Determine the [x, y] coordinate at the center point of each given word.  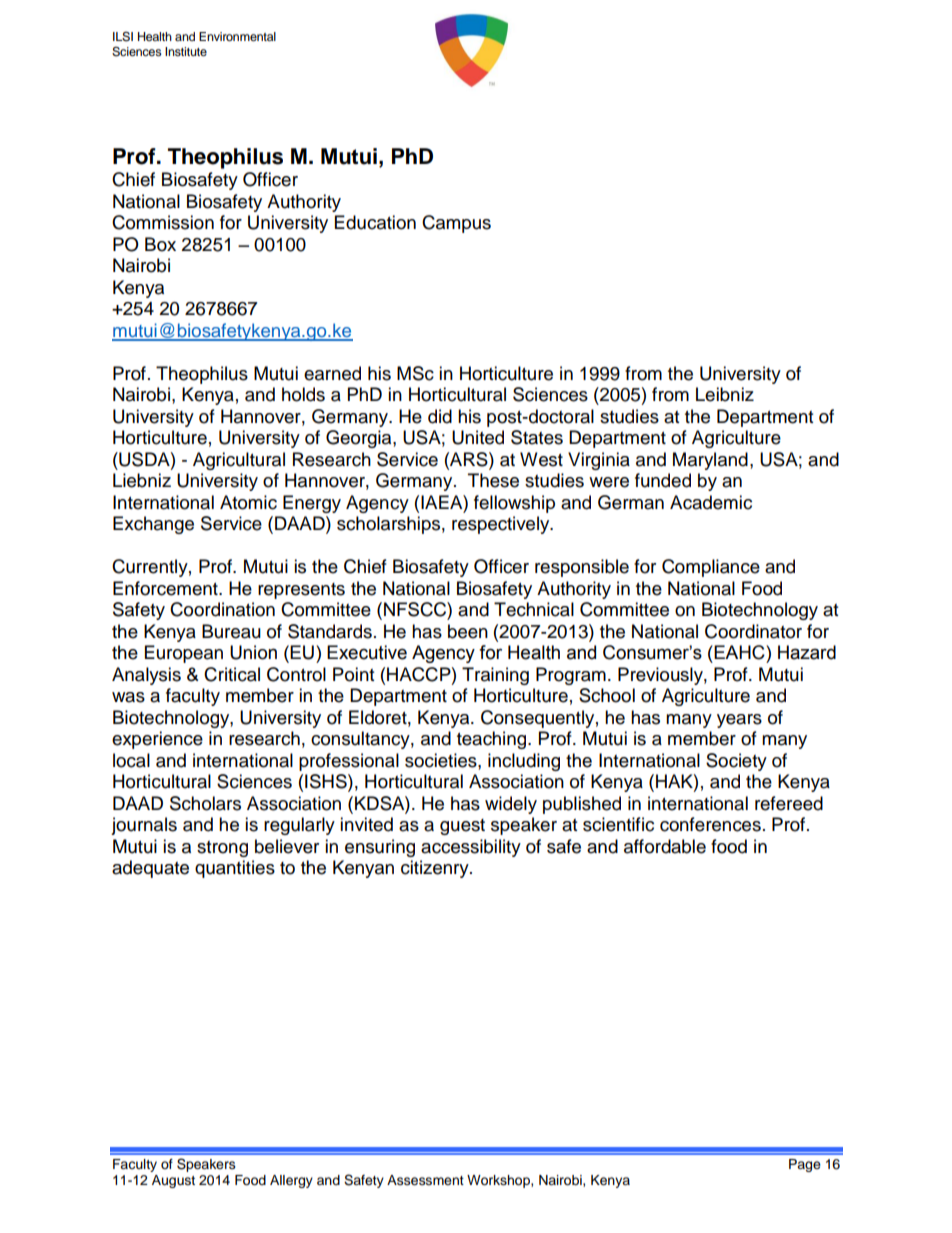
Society [736, 762]
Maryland [710, 461]
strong [222, 849]
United [478, 437]
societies [442, 760]
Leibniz [725, 394]
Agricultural [239, 461]
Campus [456, 224]
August [173, 1181]
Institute [186, 51]
